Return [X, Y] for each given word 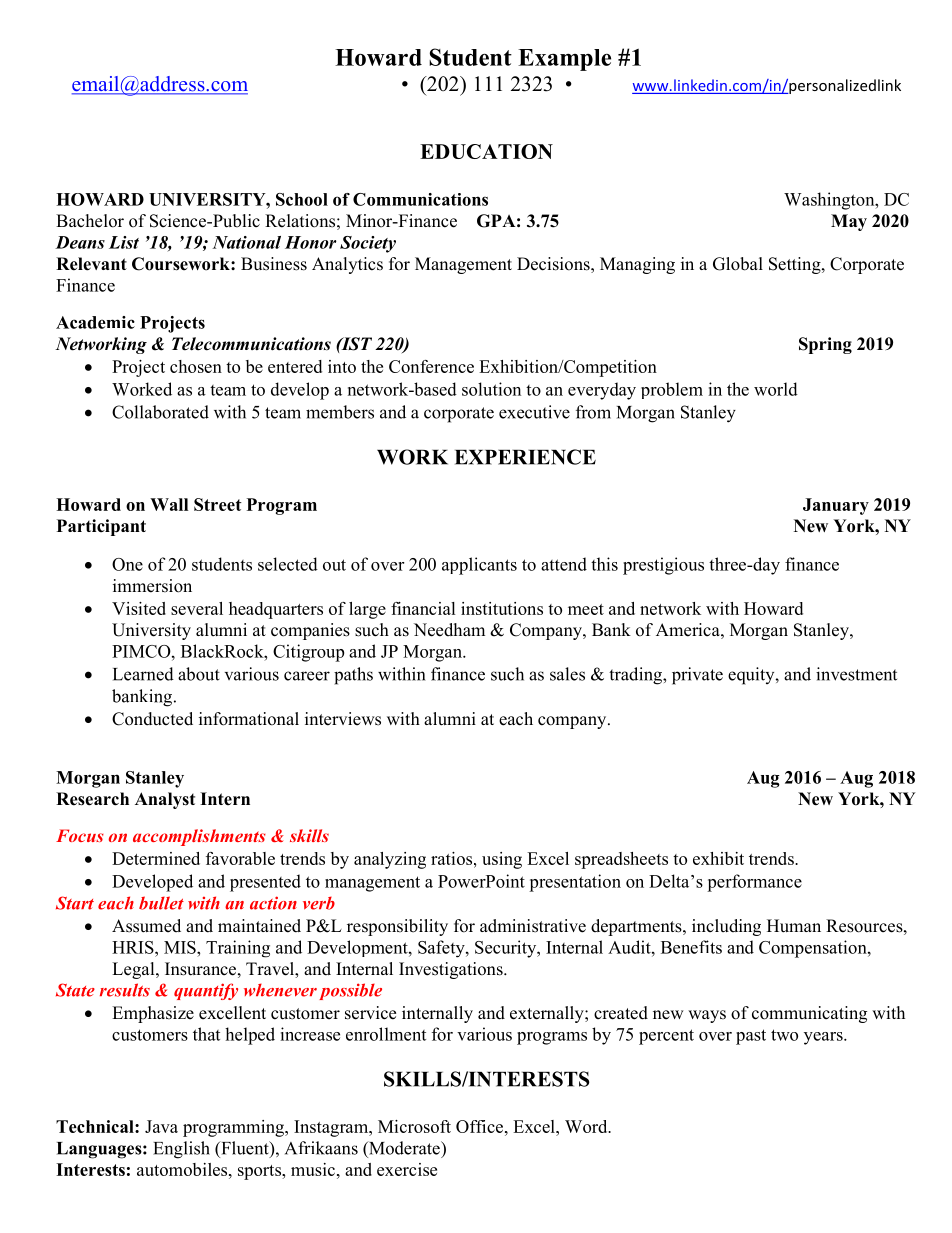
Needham [449, 630]
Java [161, 1126]
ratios [453, 858]
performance [754, 883]
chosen [196, 366]
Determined [156, 858]
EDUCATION [486, 151]
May [849, 222]
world [776, 389]
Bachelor [90, 221]
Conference [431, 366]
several [197, 608]
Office [481, 1126]
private [697, 676]
